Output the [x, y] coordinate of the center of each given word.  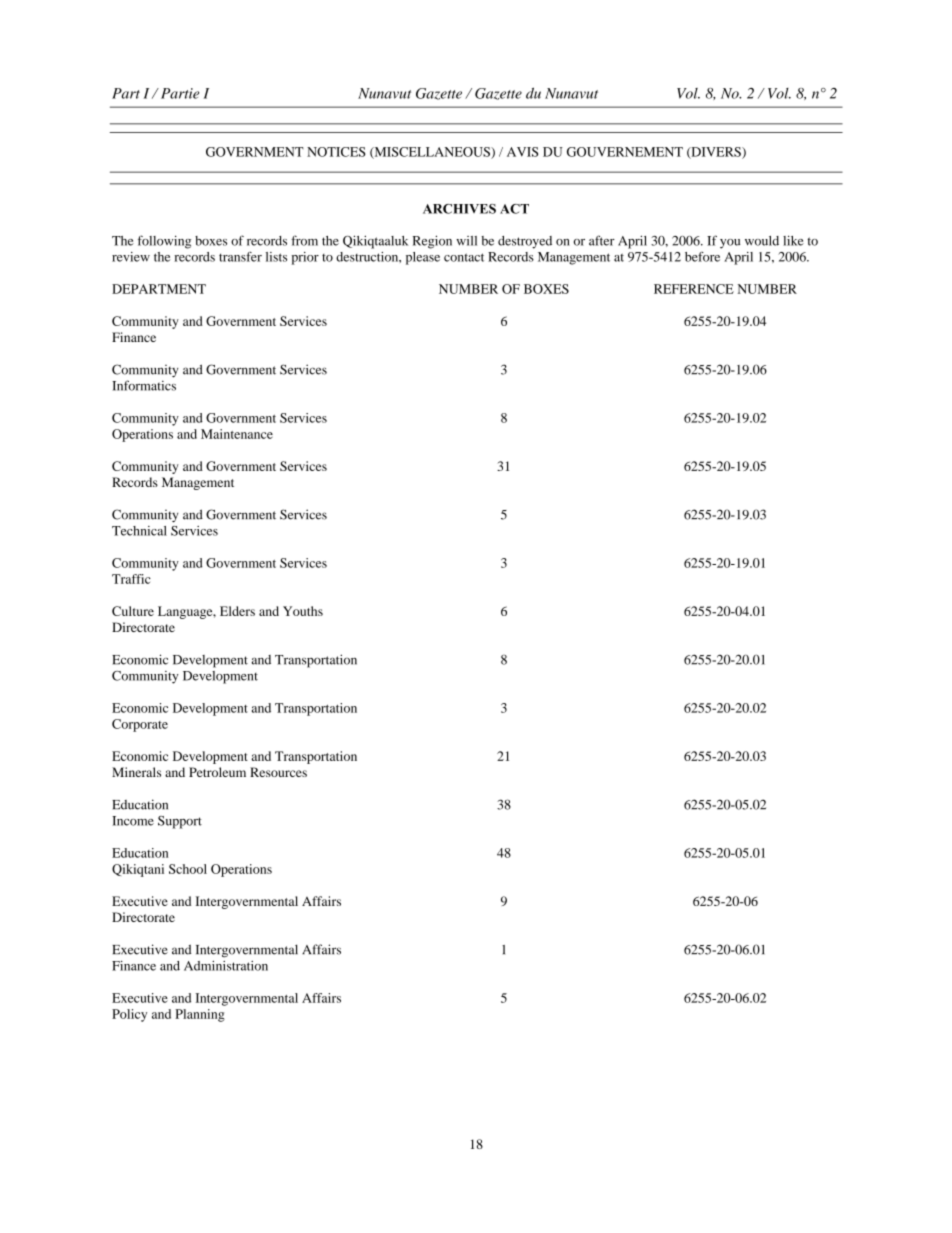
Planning [200, 1015]
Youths [303, 611]
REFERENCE [694, 289]
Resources [278, 772]
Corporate [140, 725]
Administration [226, 966]
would [762, 241]
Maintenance [237, 434]
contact [464, 257]
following [164, 242]
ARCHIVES [459, 209]
